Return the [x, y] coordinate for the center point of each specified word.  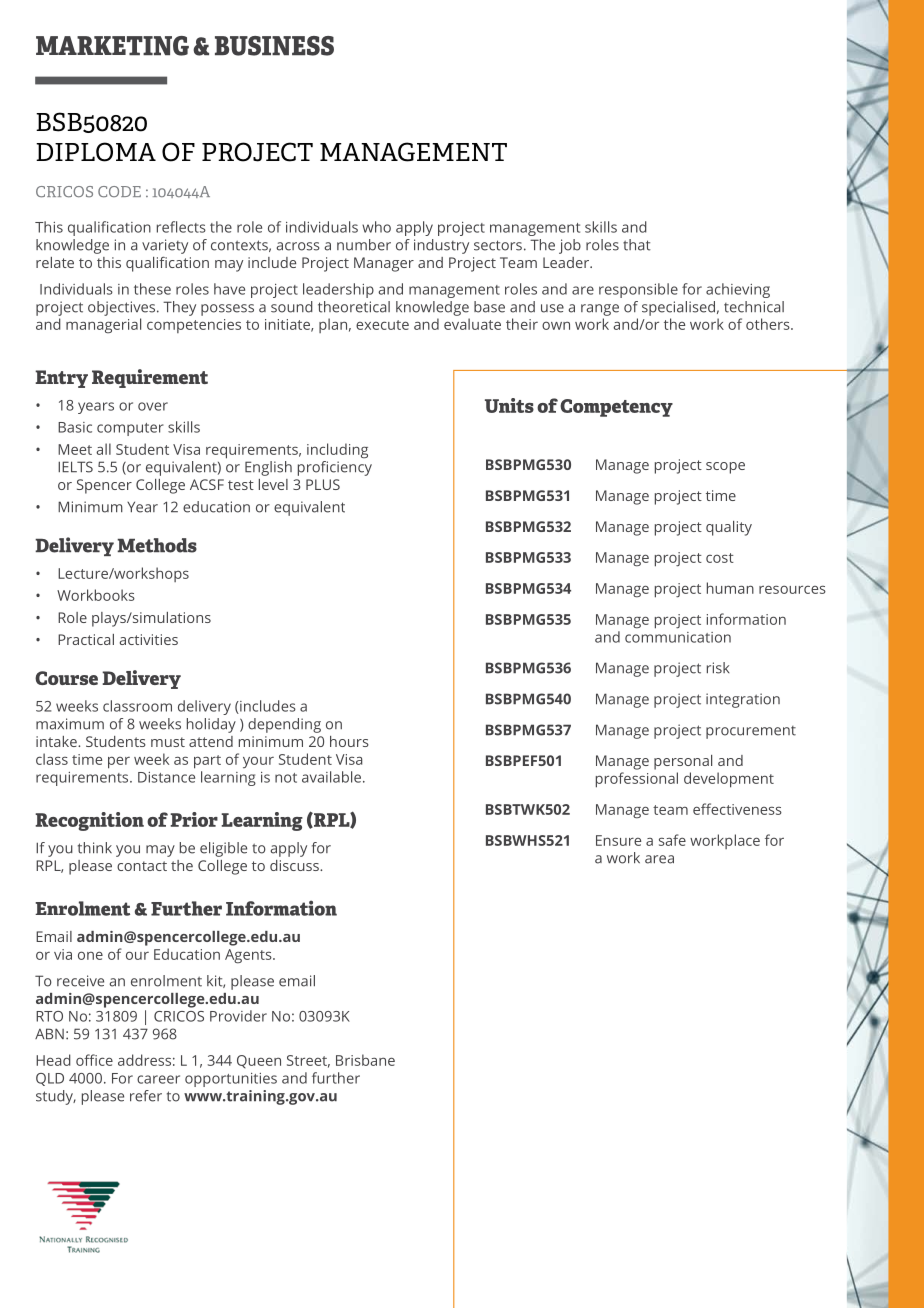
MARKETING [112, 46]
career [158, 1079]
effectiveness [737, 809]
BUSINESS [274, 46]
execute [382, 325]
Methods [157, 545]
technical [754, 307]
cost [720, 558]
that [637, 245]
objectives [123, 308]
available [331, 777]
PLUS [323, 484]
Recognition [89, 821]
